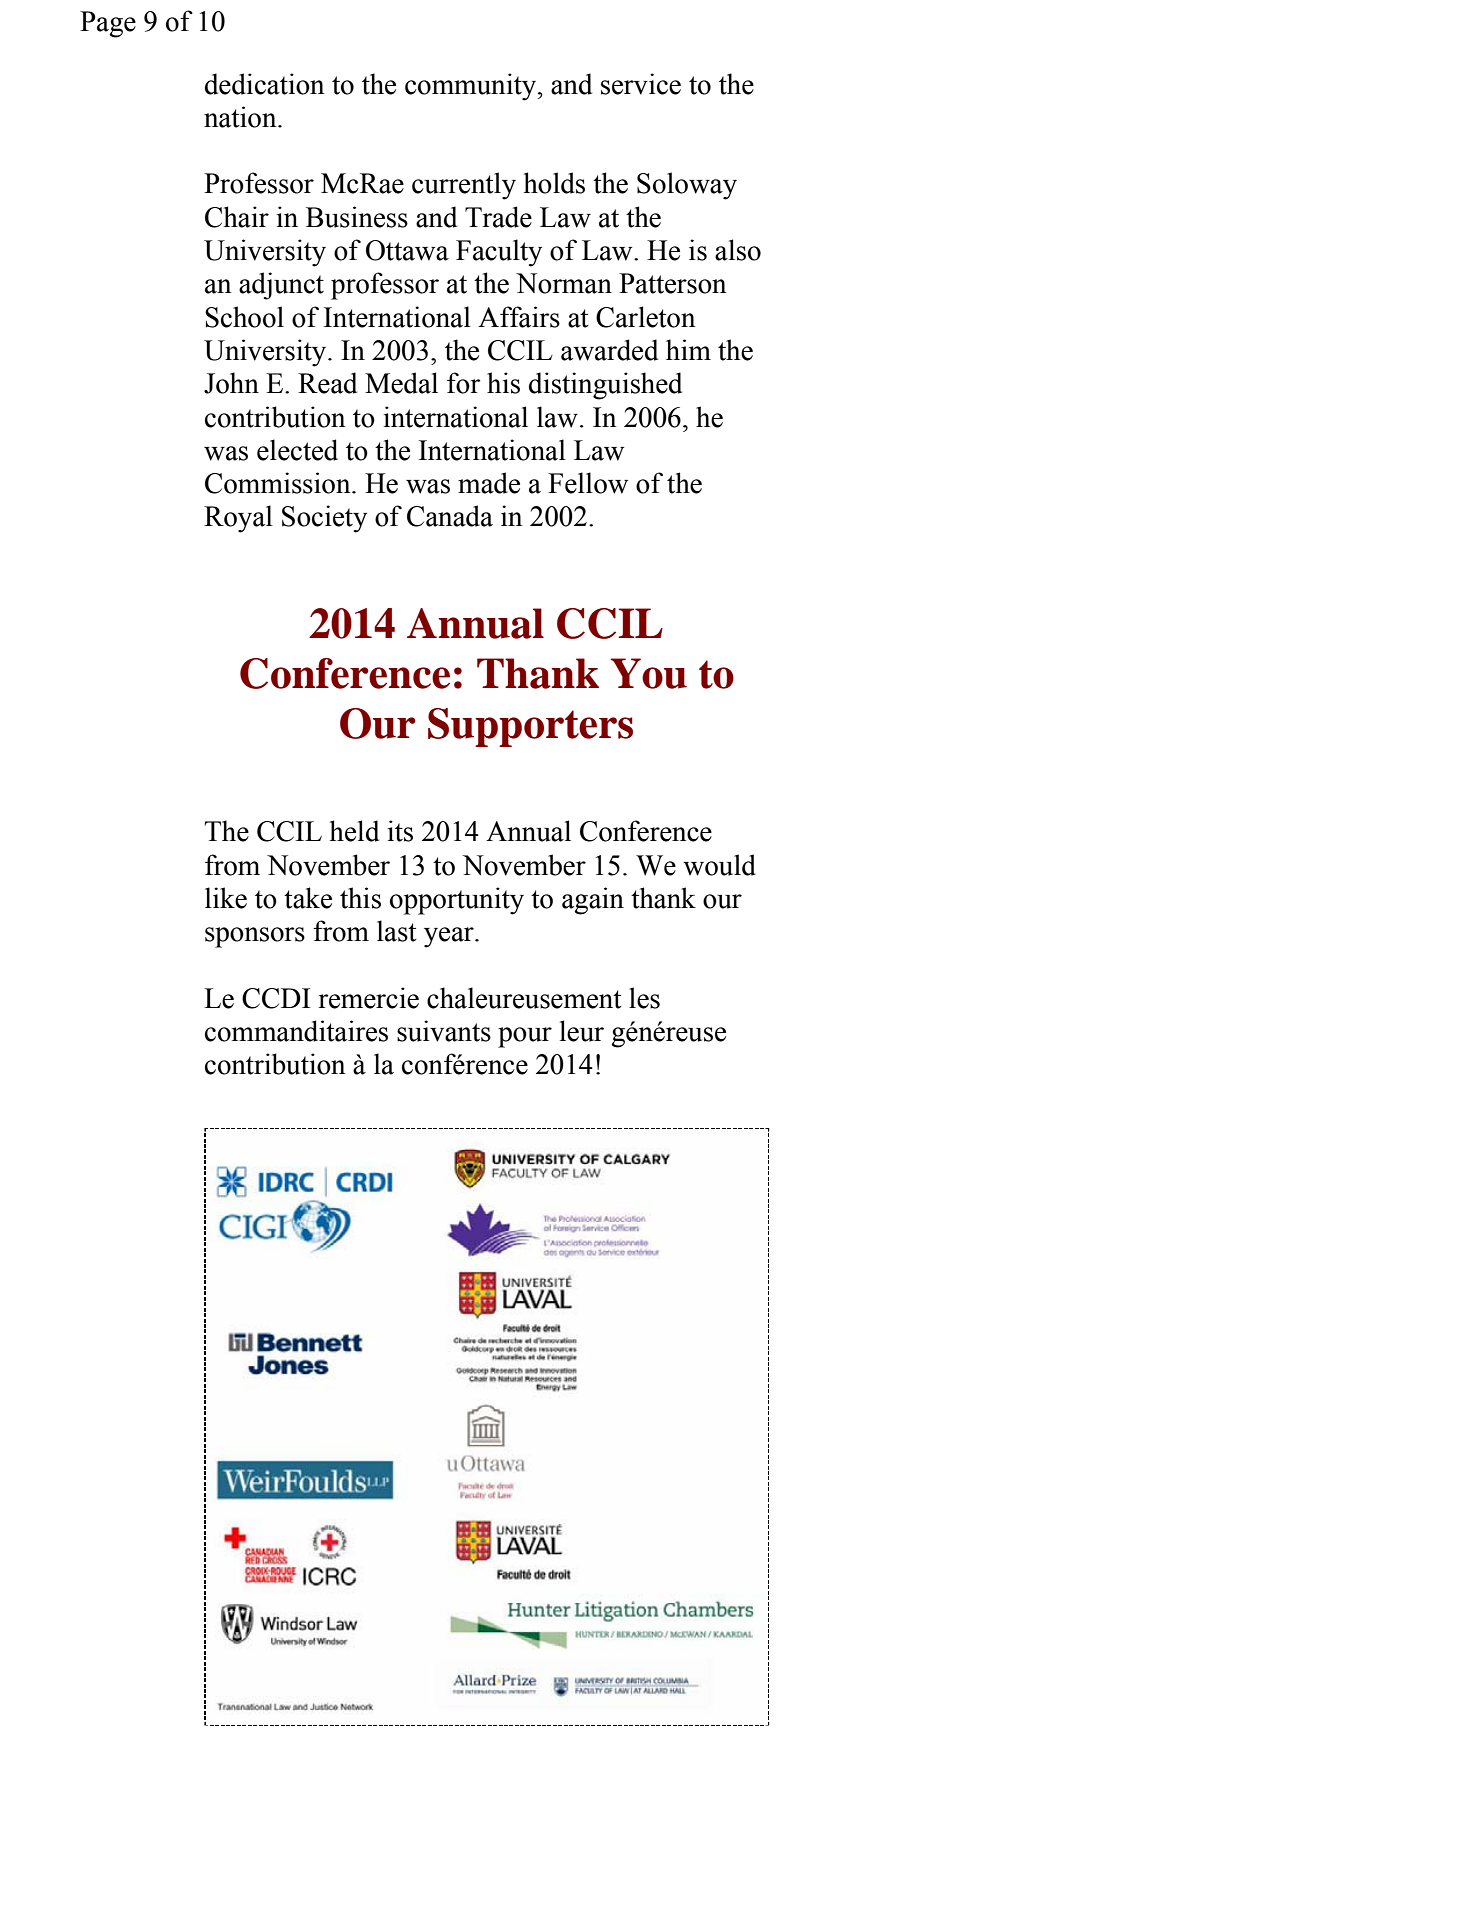 The width and height of the page is (1477, 1912). Describe the element at coordinates (255, 937) in the page. I see `sponsors` at that location.
